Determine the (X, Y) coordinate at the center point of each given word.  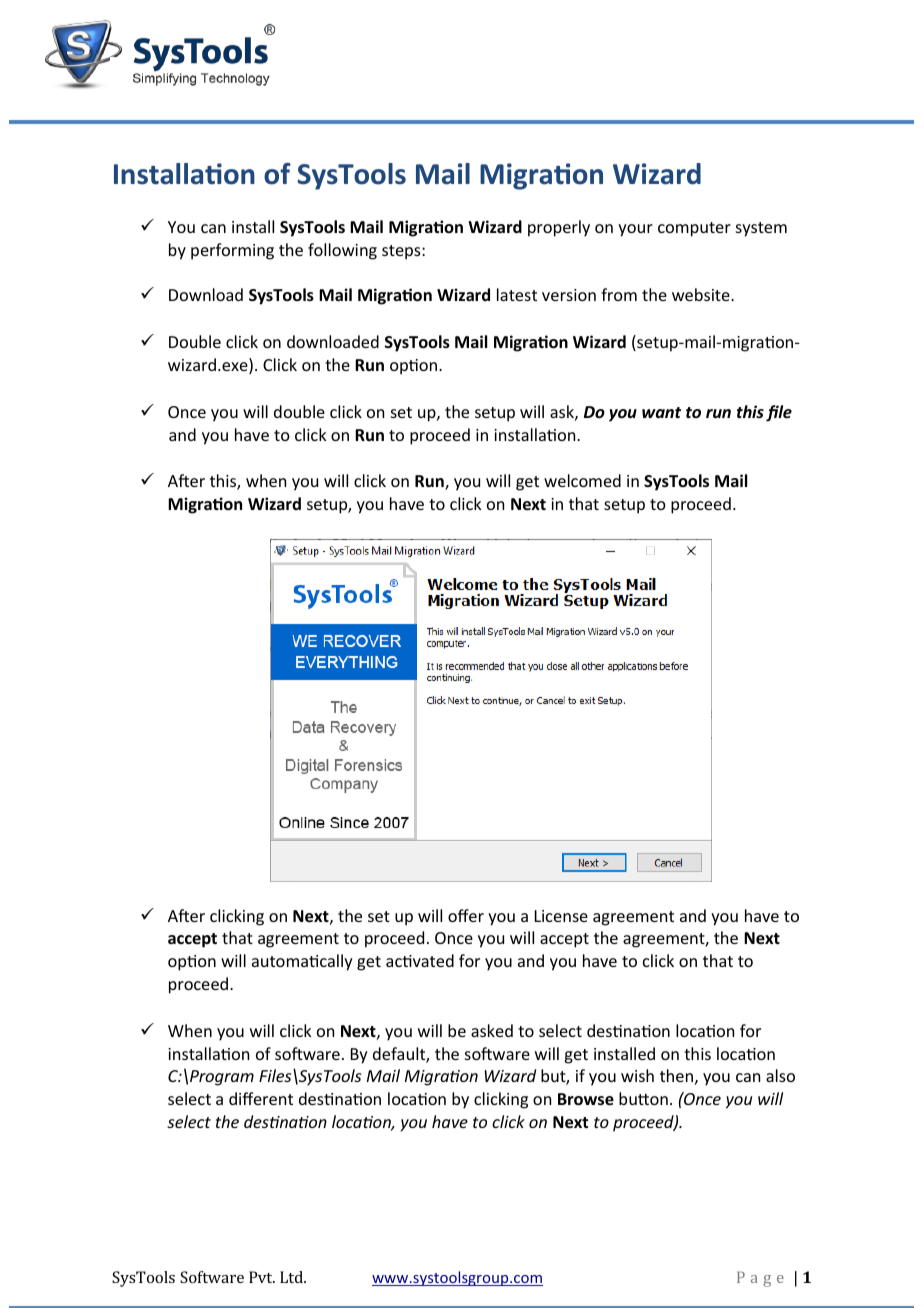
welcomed (582, 480)
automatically (302, 962)
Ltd (292, 1277)
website (702, 294)
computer (694, 229)
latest (517, 294)
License (561, 916)
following (342, 251)
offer (466, 915)
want (661, 412)
